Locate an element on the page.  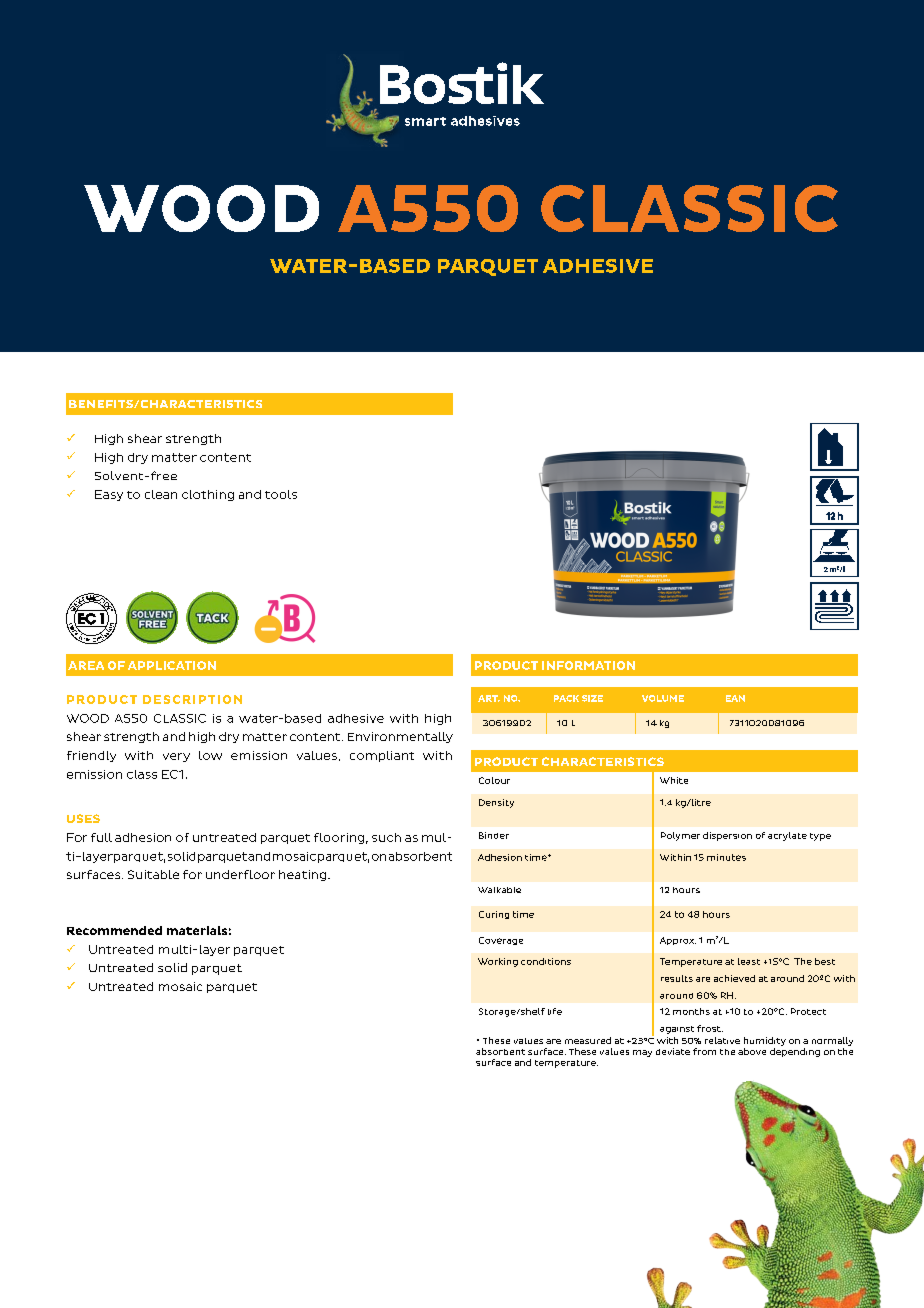
APPLICATION is located at coordinates (172, 665).
